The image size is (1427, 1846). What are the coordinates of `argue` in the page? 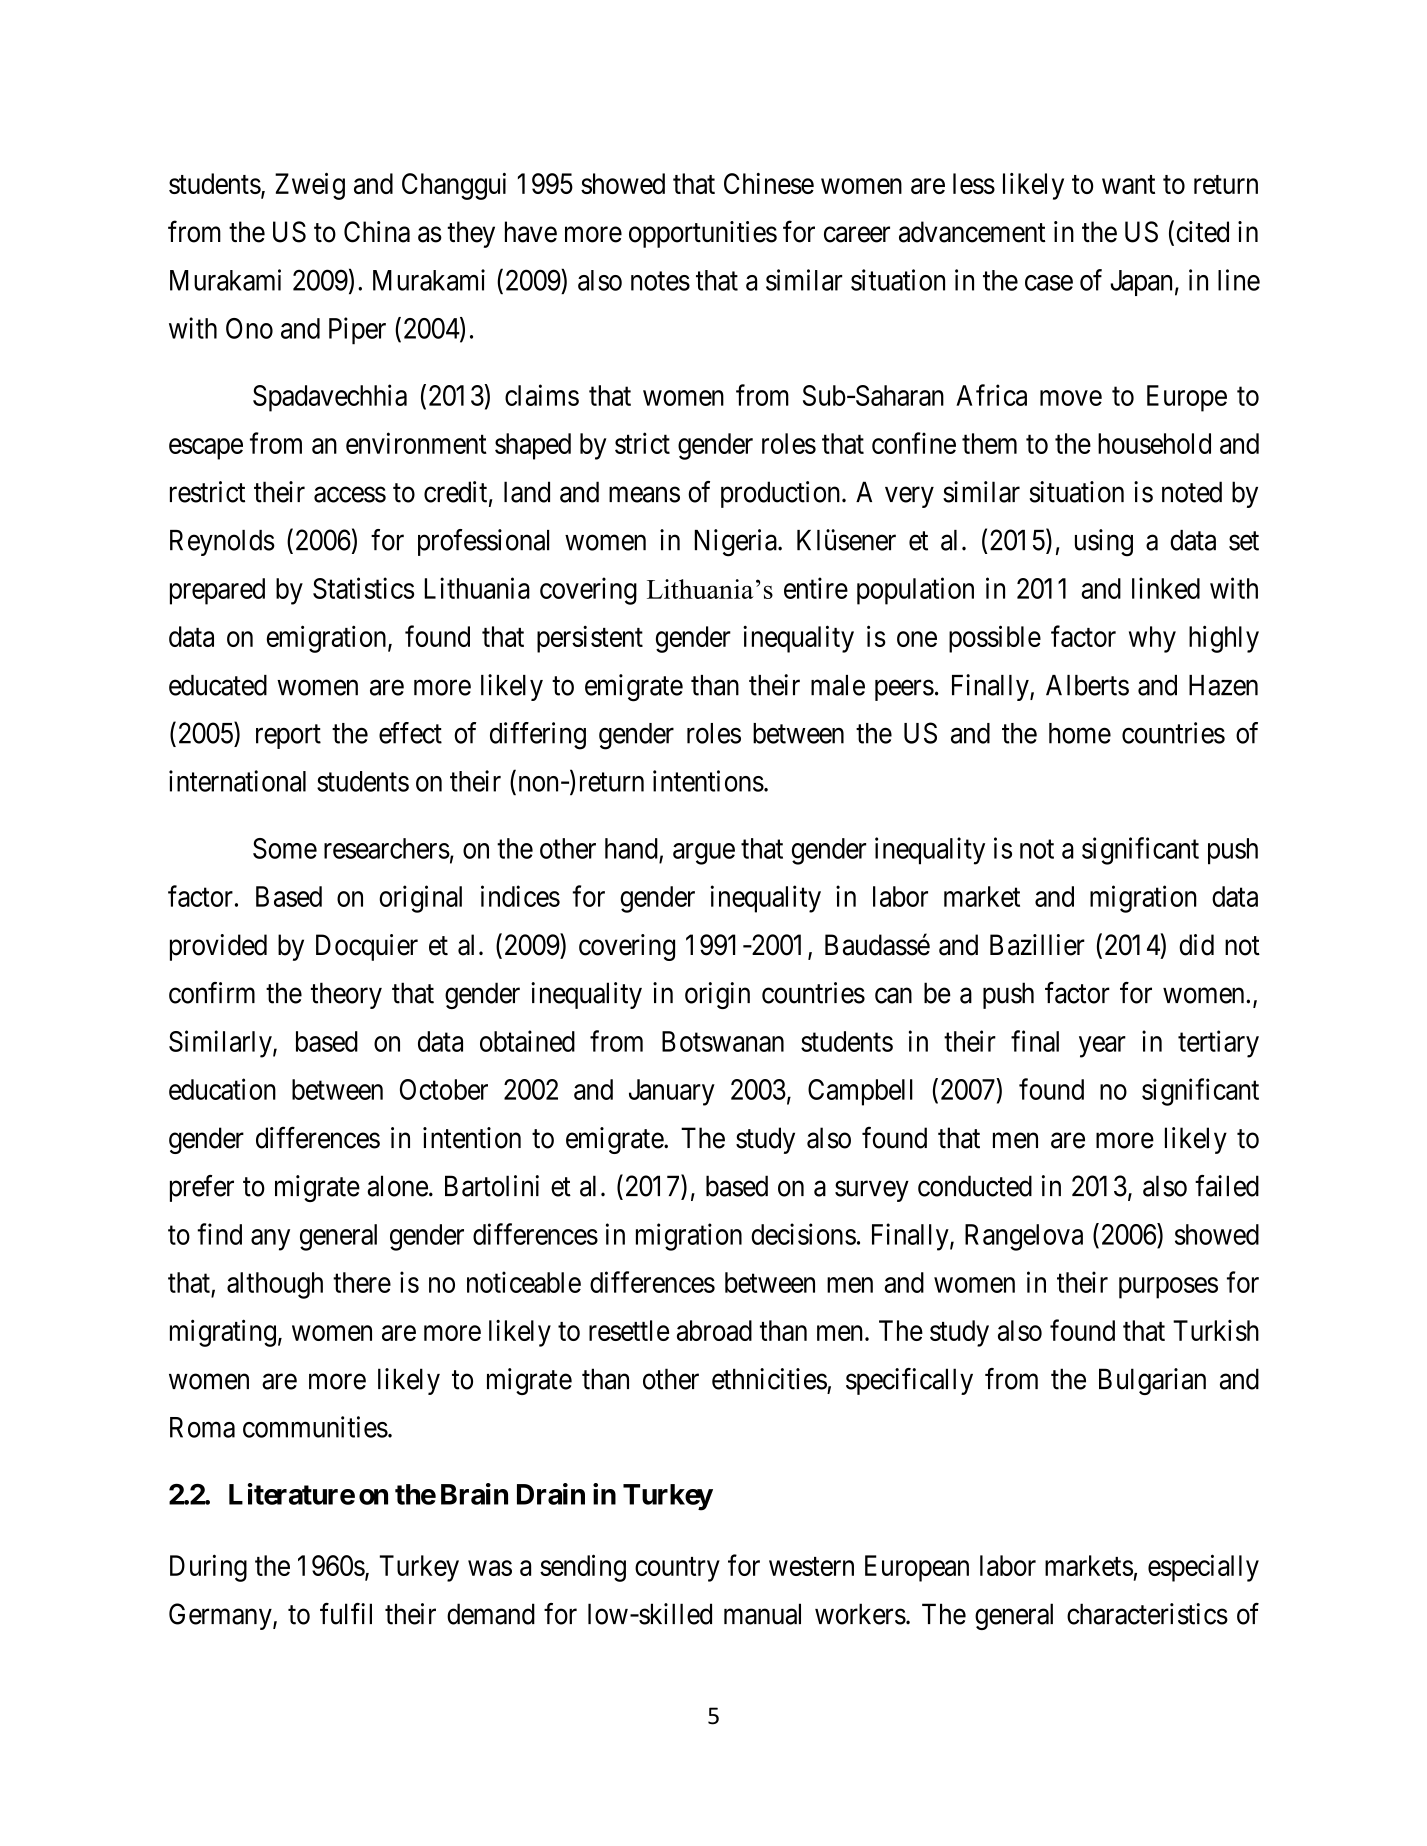 It's located at (704, 854).
